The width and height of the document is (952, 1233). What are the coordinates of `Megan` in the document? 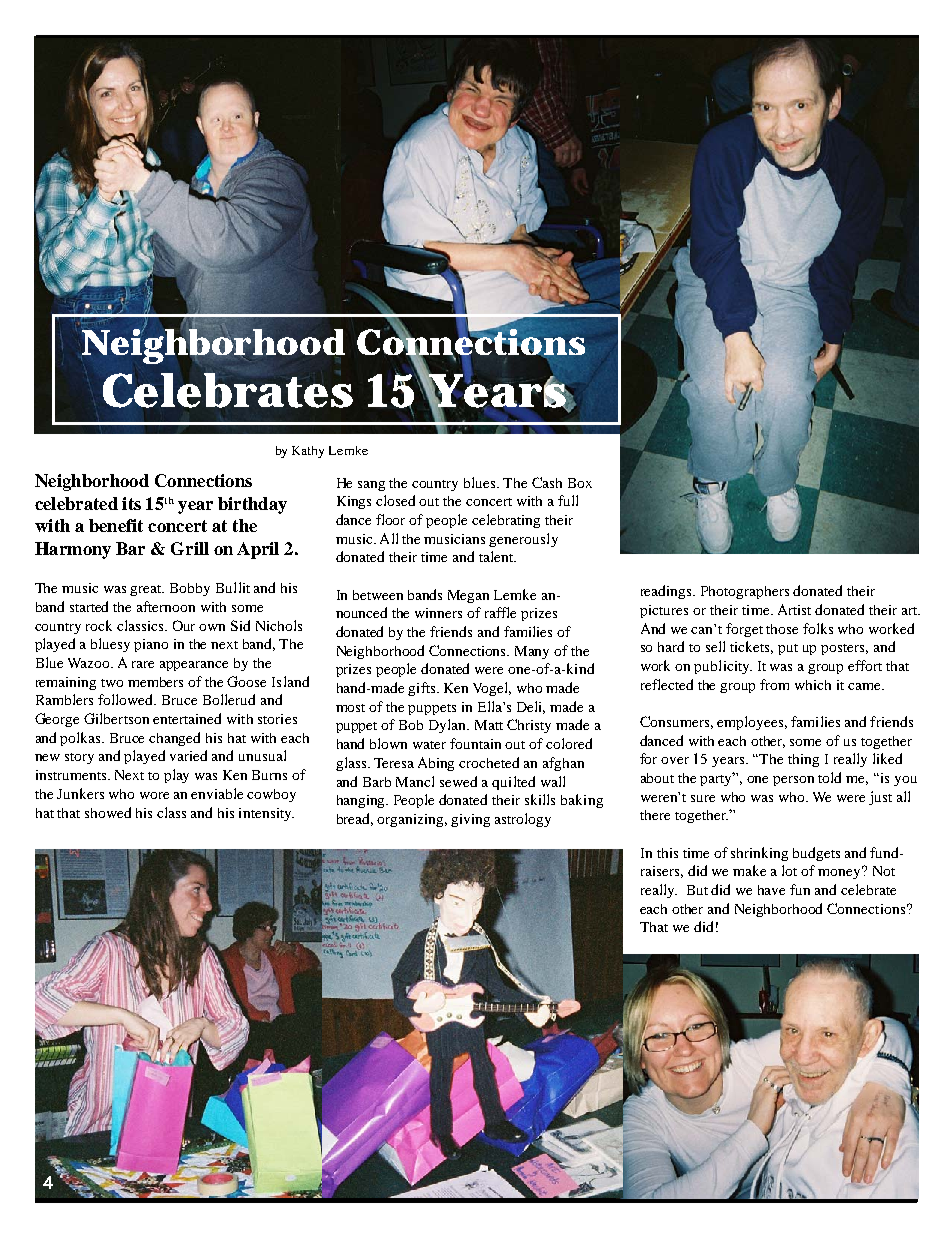 It's located at (468, 596).
